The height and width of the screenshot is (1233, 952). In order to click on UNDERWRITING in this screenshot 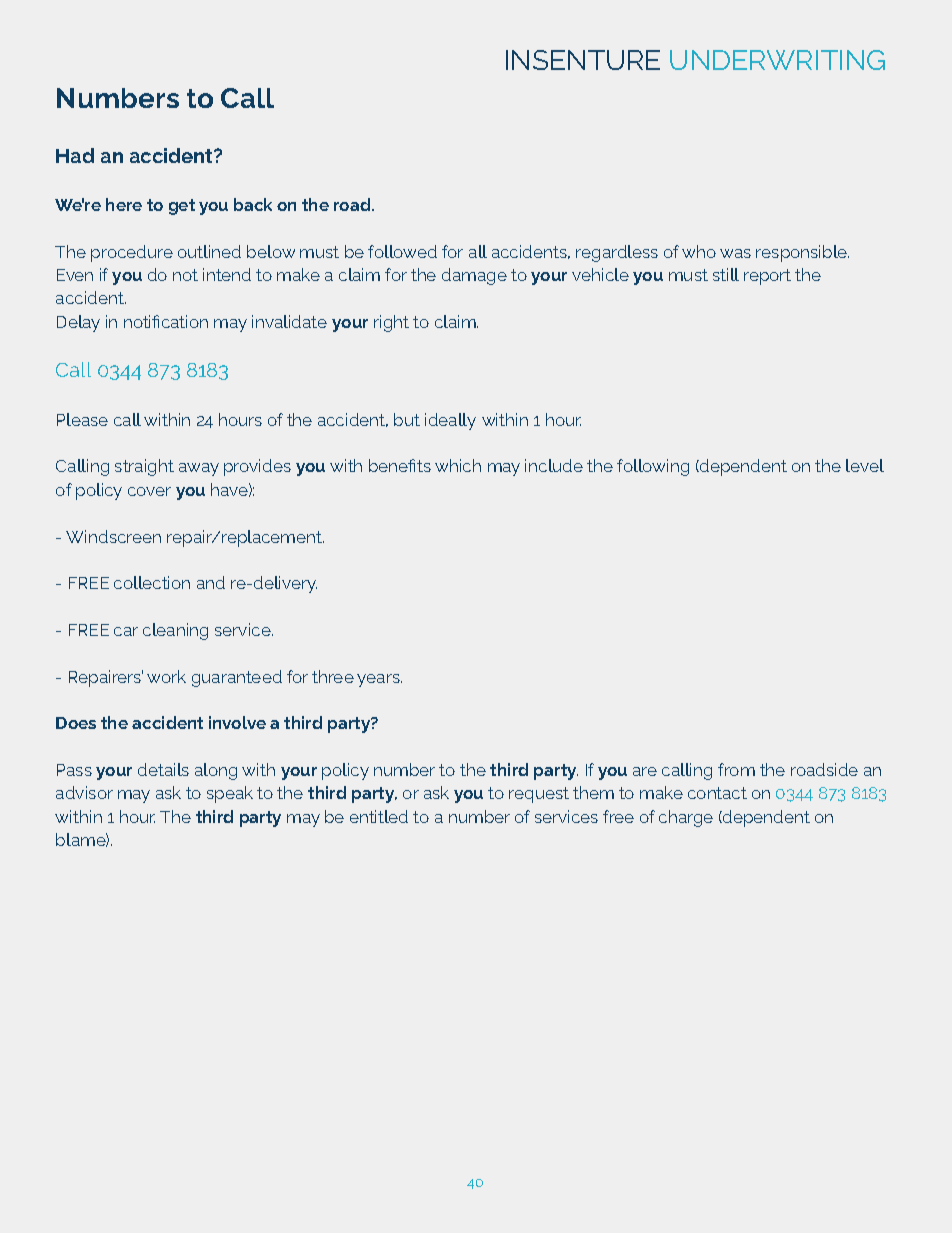, I will do `click(777, 60)`.
